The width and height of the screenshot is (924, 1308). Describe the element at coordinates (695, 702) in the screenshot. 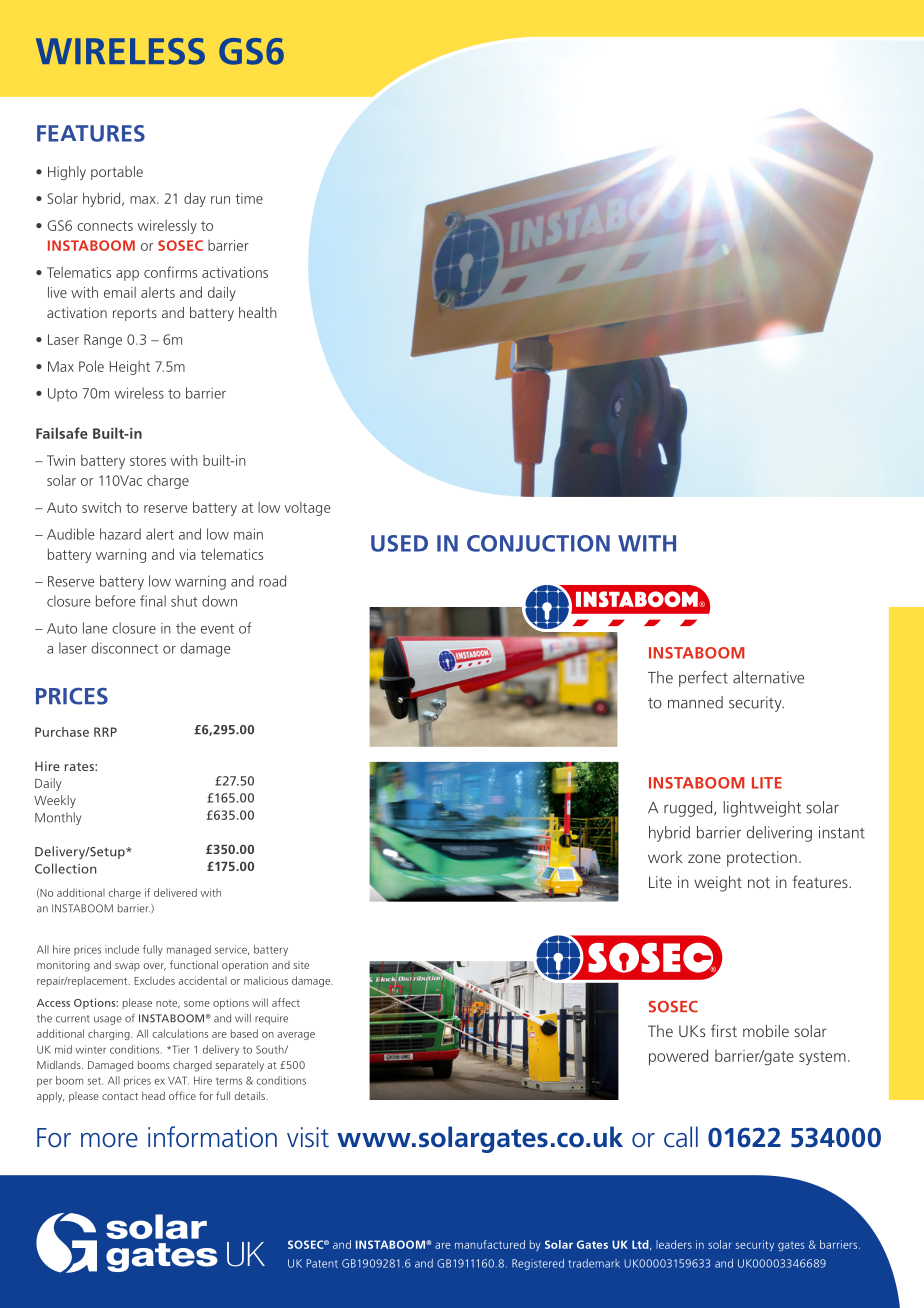

I see `manned` at that location.
